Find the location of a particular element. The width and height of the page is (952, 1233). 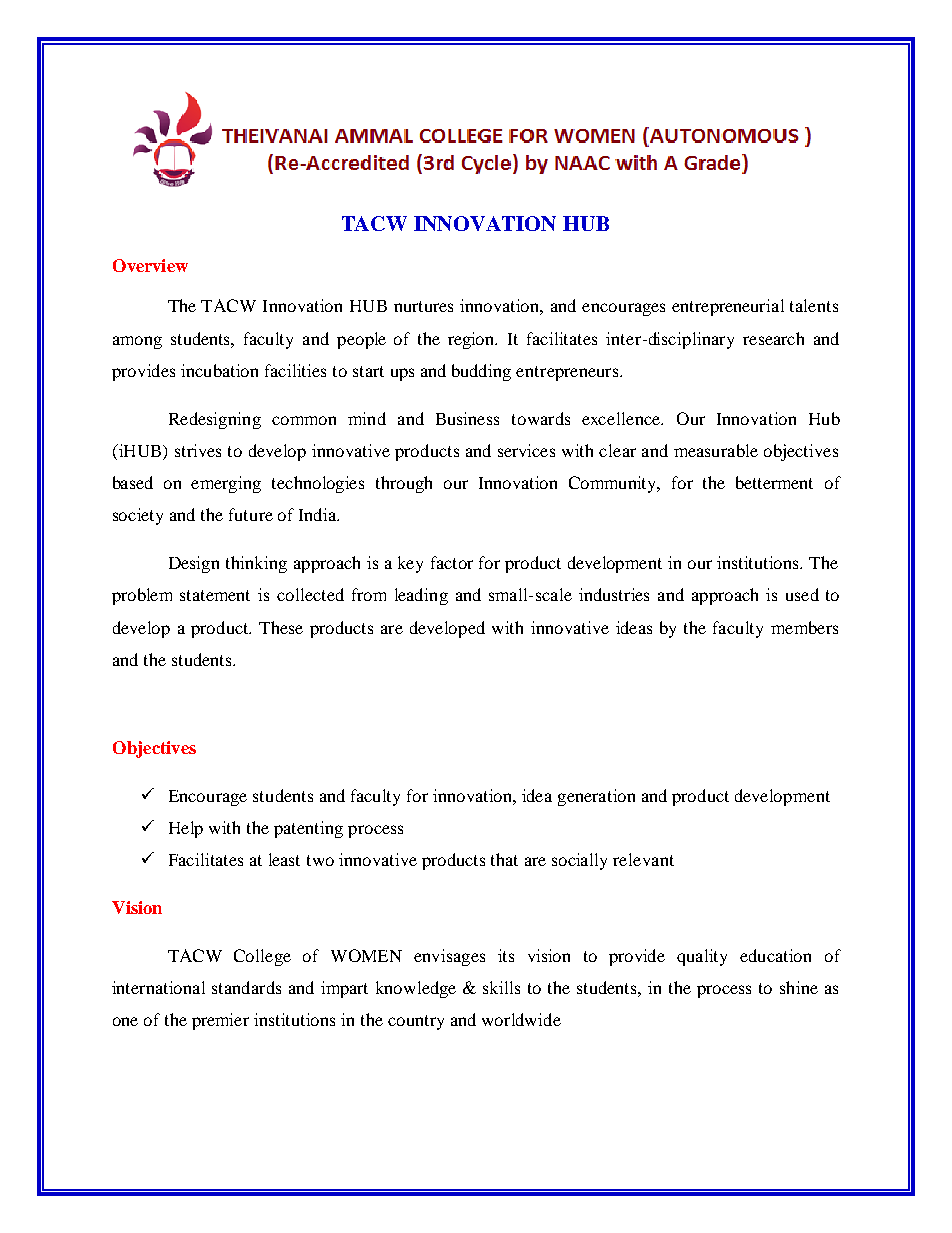

members is located at coordinates (804, 627).
